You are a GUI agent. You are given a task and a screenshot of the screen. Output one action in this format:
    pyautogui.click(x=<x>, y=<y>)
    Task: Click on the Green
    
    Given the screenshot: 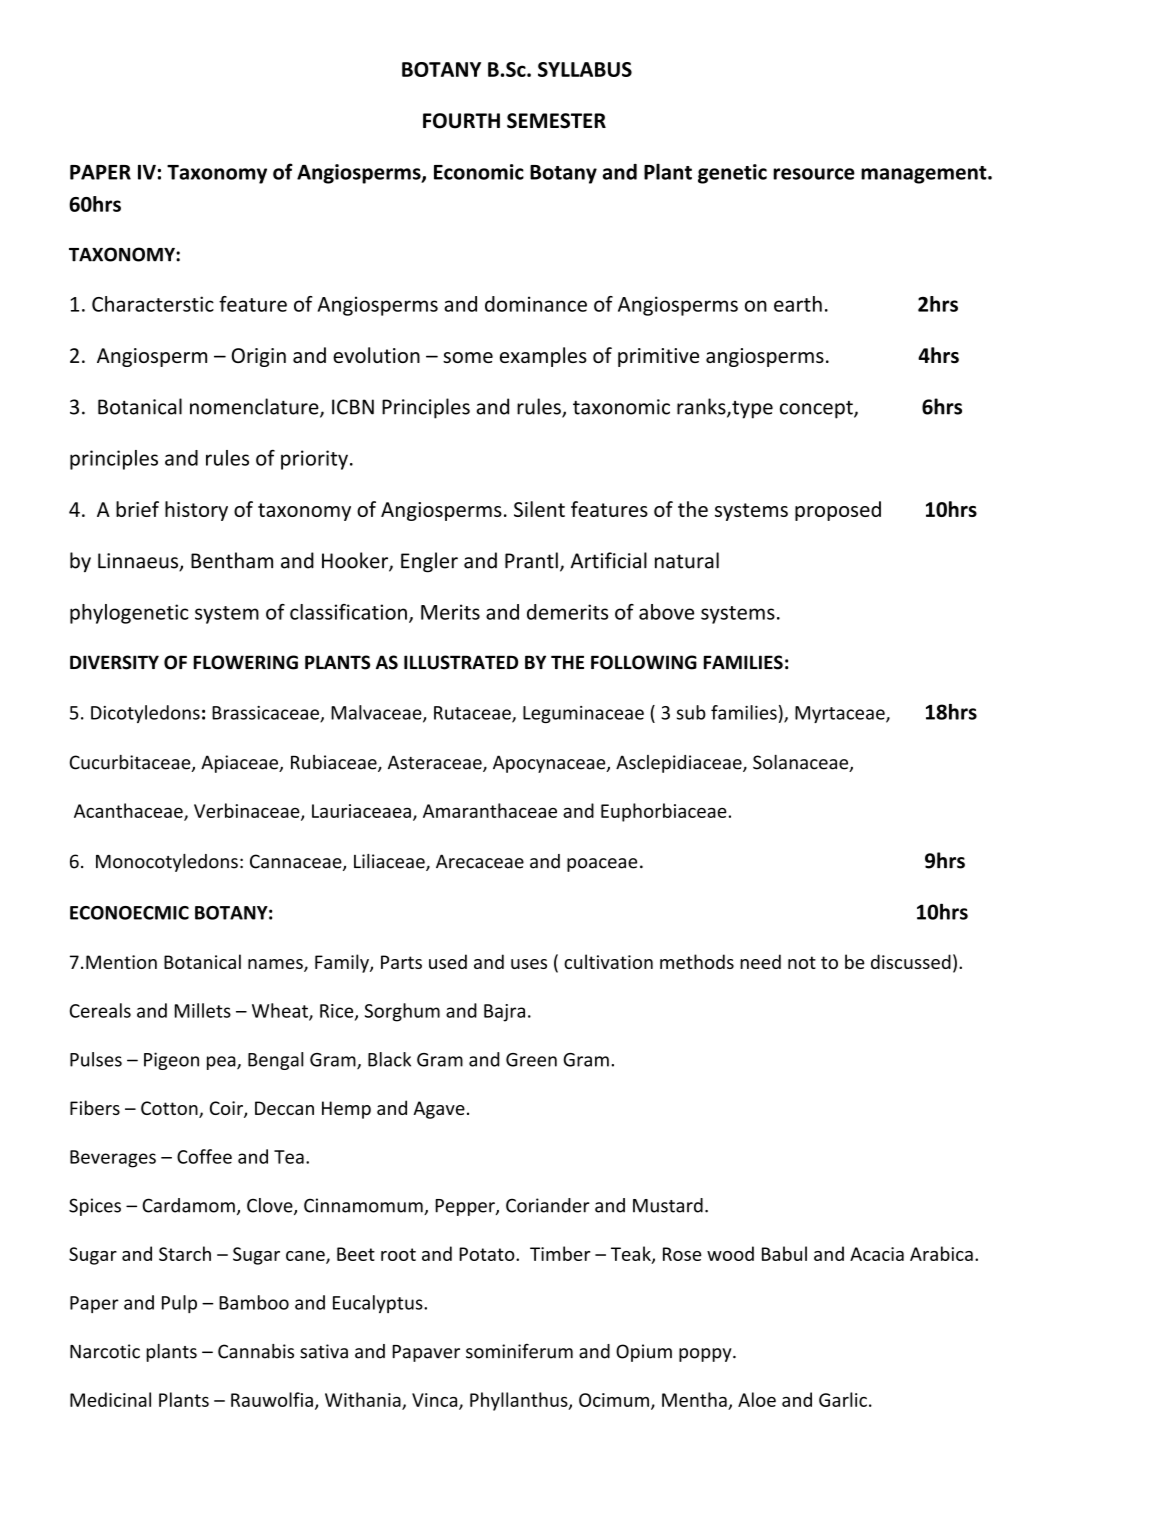 What is the action you would take?
    pyautogui.click(x=531, y=1060)
